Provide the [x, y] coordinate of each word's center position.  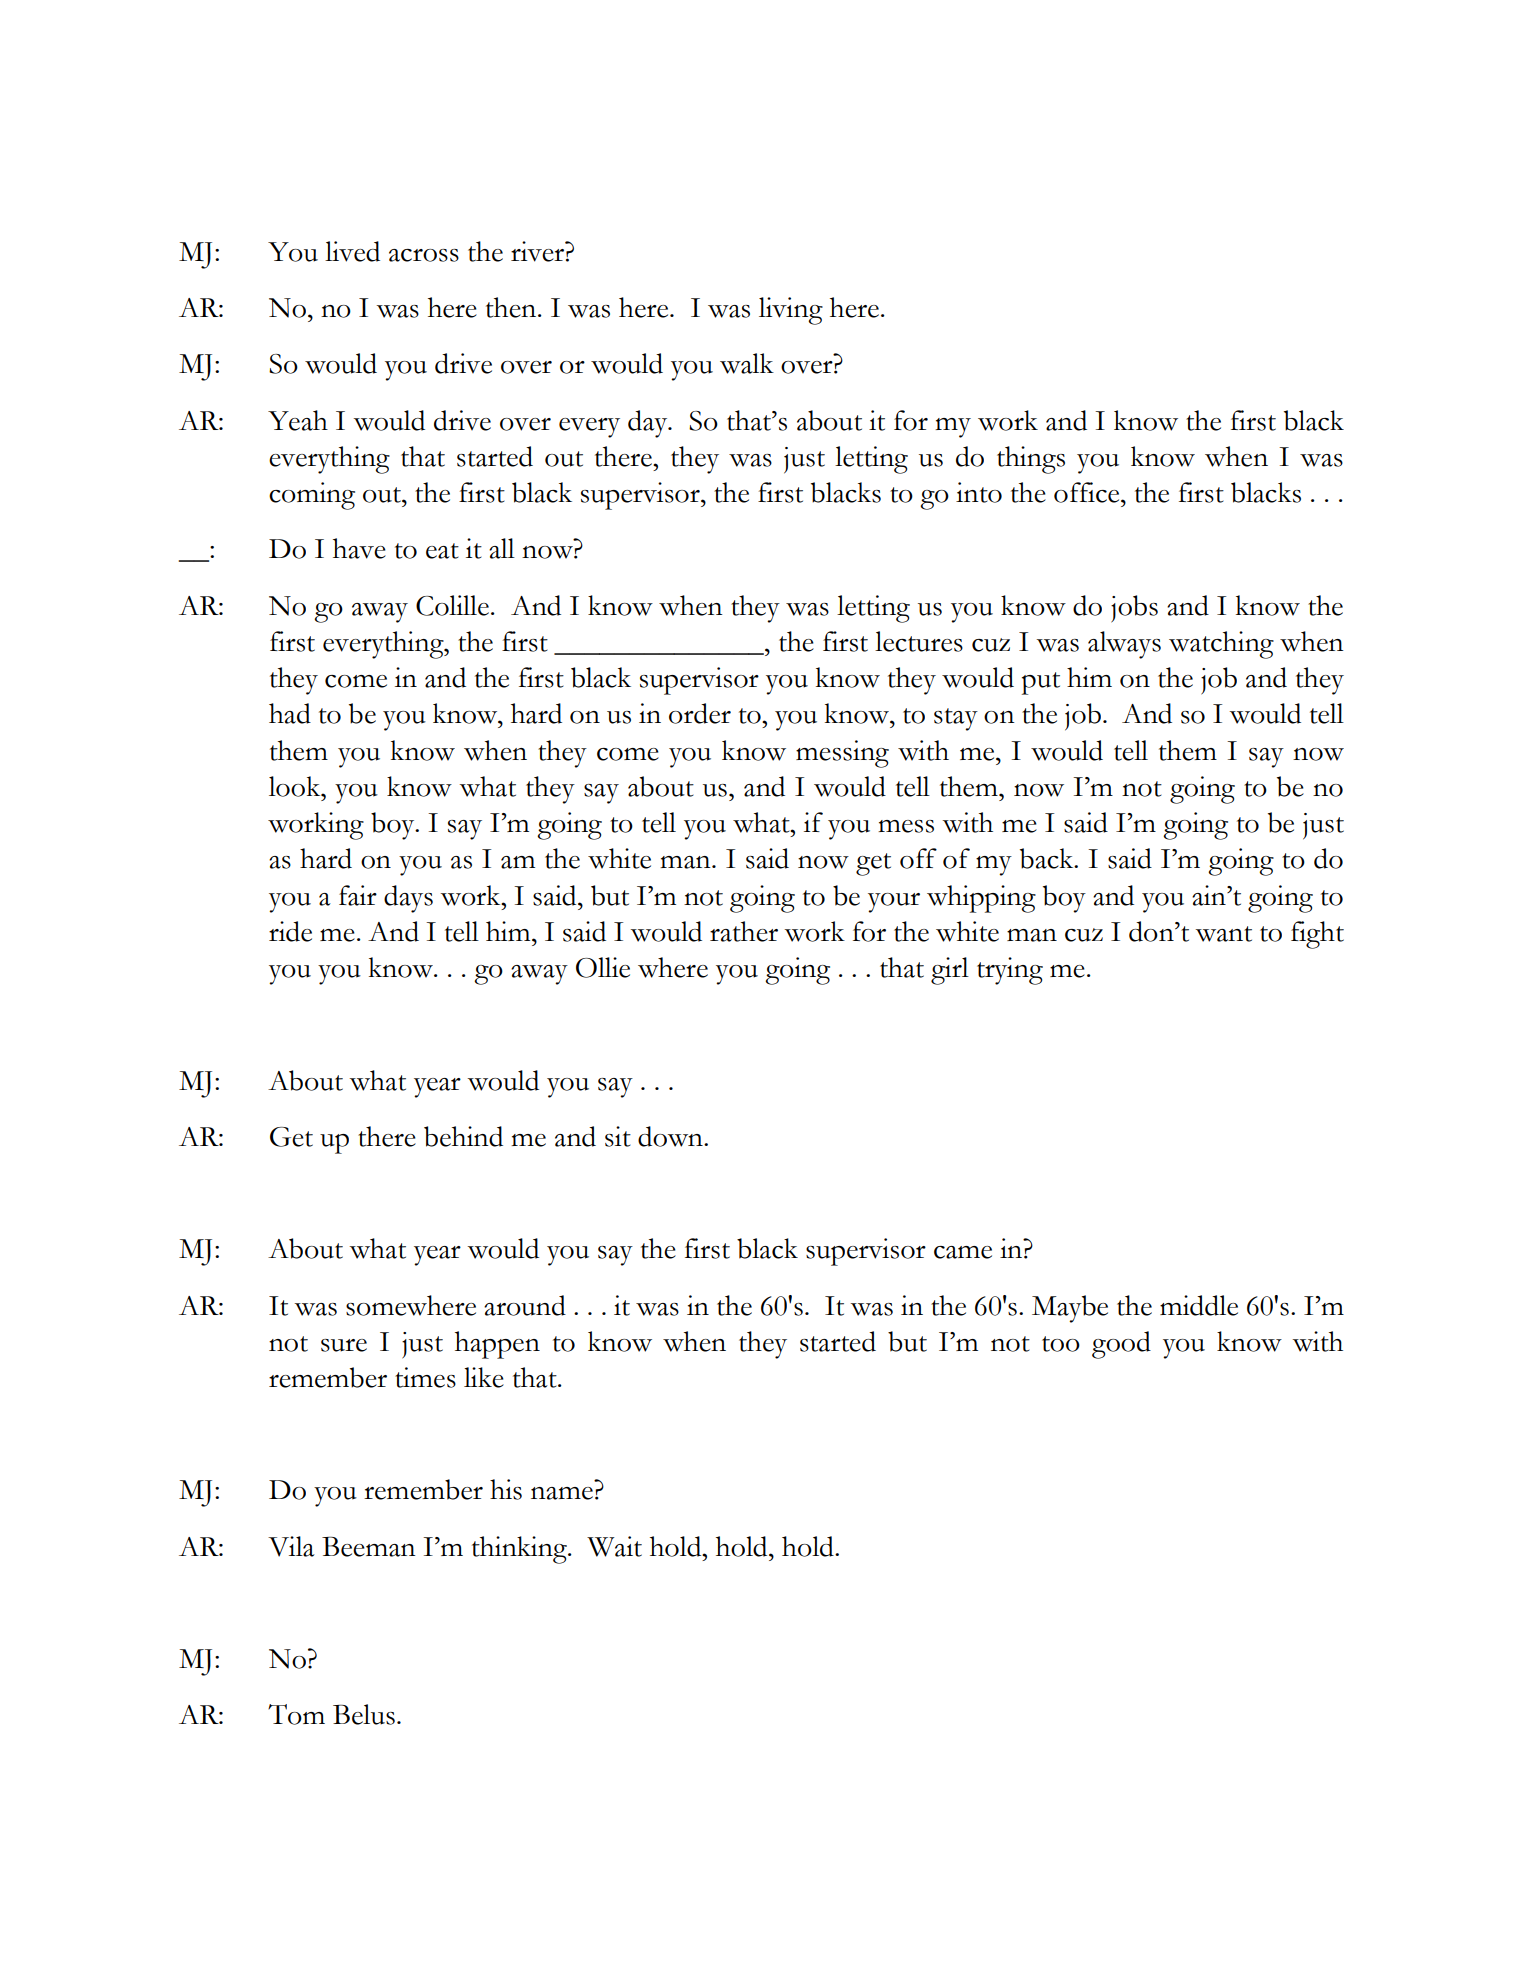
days [408, 899]
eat [442, 551]
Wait [614, 1546]
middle [1199, 1305]
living [791, 311]
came [963, 1252]
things [1031, 460]
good [1121, 1345]
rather [744, 931]
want [1223, 934]
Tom [296, 1714]
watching [1221, 645]
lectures [919, 641]
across [424, 255]
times [425, 1377]
